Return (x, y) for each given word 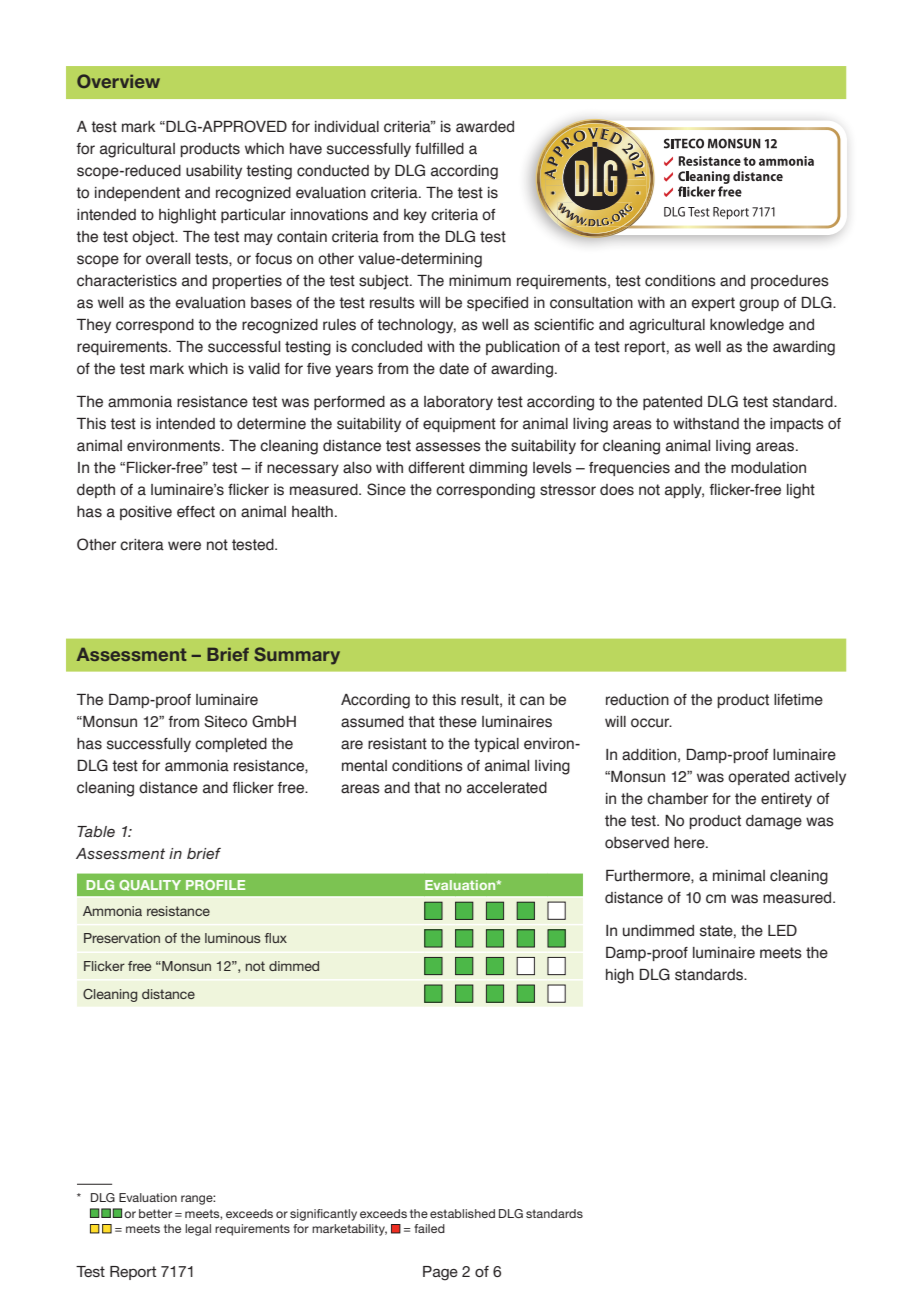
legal (198, 1230)
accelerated (507, 788)
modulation (768, 468)
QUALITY (150, 885)
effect (196, 512)
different (436, 468)
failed (429, 1228)
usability (214, 172)
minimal (739, 876)
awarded (485, 127)
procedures (790, 282)
